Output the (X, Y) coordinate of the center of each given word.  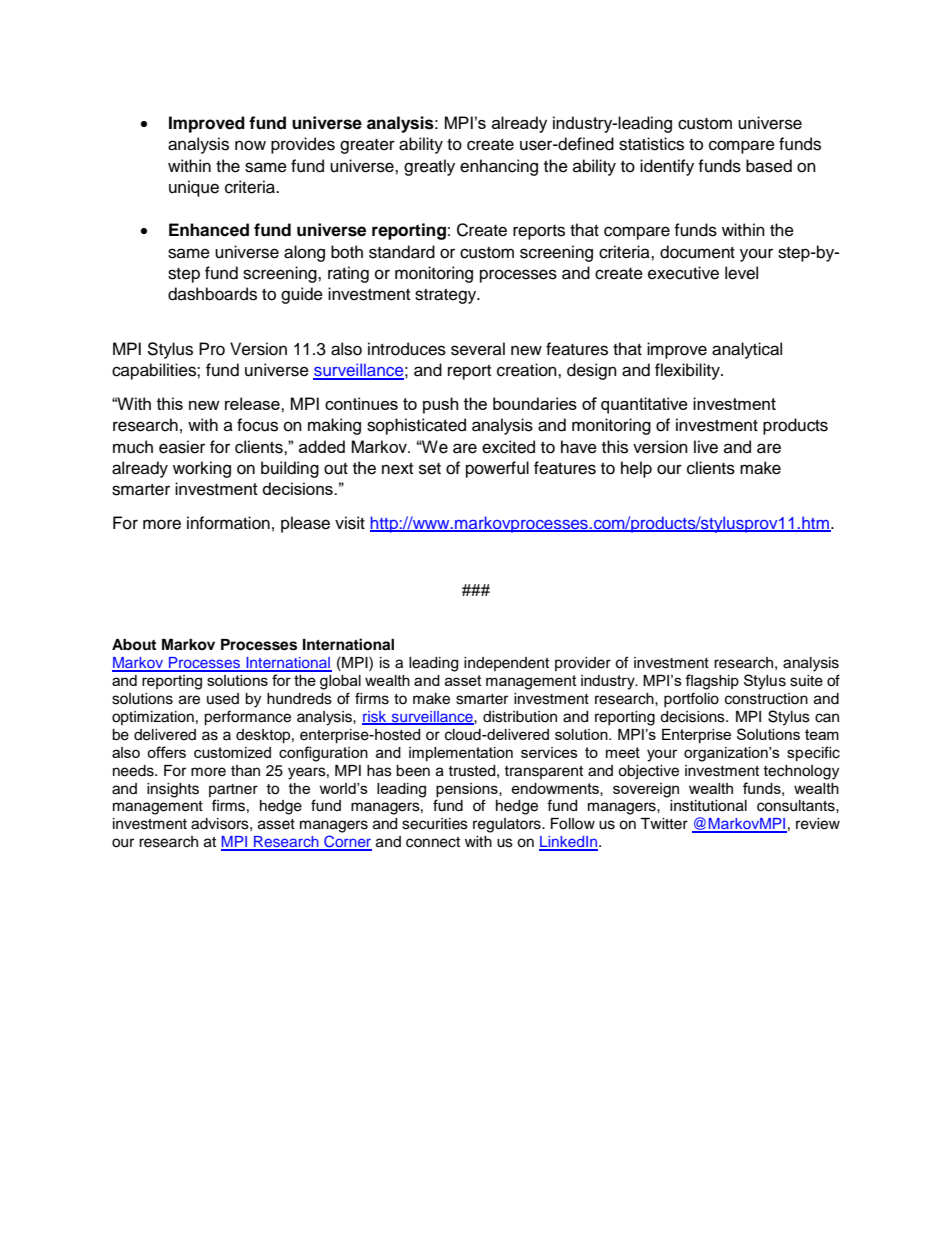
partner (233, 790)
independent (506, 664)
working (202, 469)
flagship (712, 682)
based (769, 166)
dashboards (212, 294)
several (478, 349)
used (223, 699)
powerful (497, 469)
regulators (508, 825)
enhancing (499, 167)
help (636, 469)
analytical (747, 350)
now (250, 145)
